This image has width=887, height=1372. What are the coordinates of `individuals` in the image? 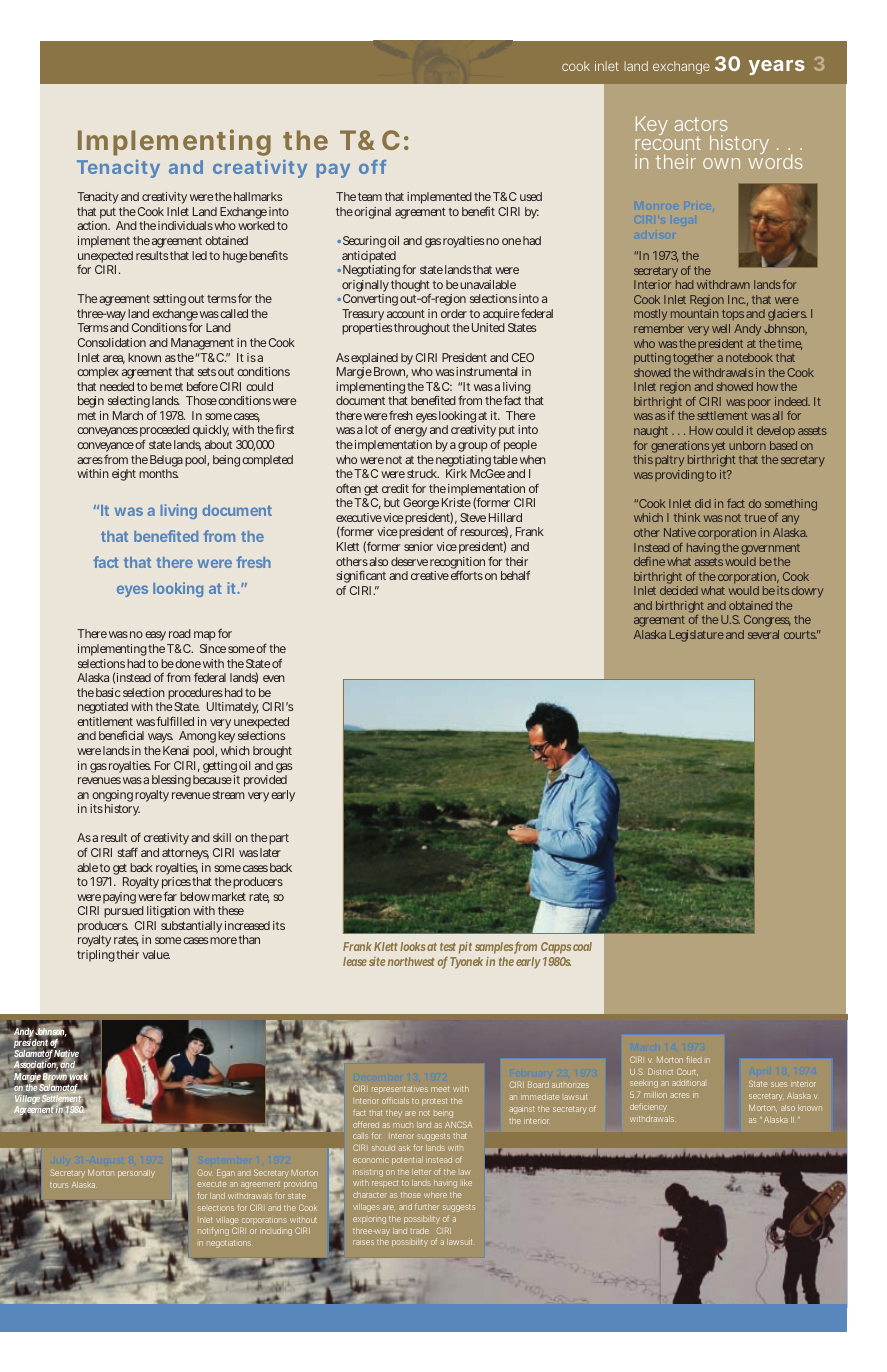 It's located at (185, 225).
